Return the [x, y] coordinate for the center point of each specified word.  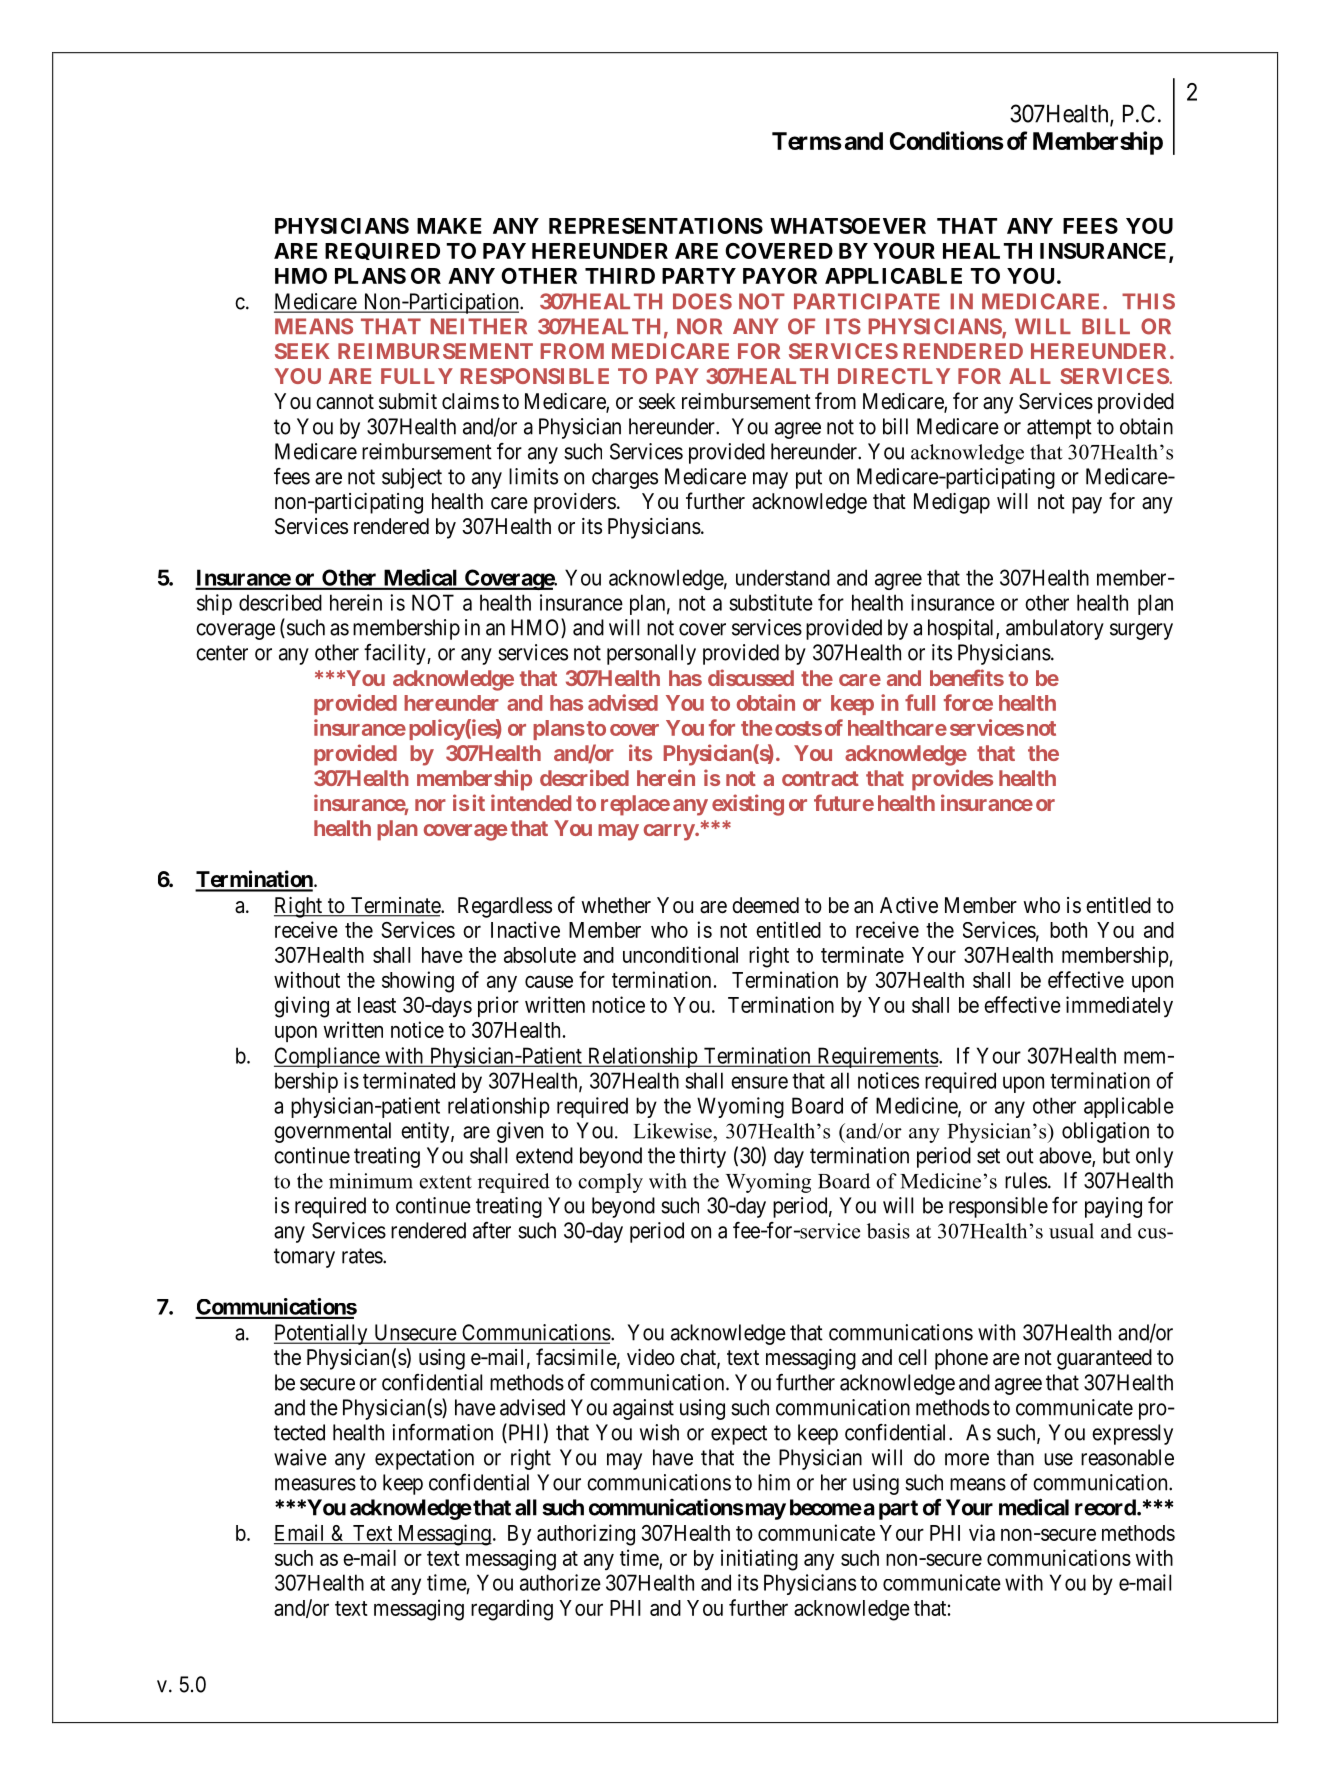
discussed [751, 677]
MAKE [449, 226]
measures [315, 1484]
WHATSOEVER [848, 226]
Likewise [674, 1131]
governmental [332, 1132]
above [1066, 1156]
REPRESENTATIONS [656, 226]
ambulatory [1055, 629]
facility [396, 654]
